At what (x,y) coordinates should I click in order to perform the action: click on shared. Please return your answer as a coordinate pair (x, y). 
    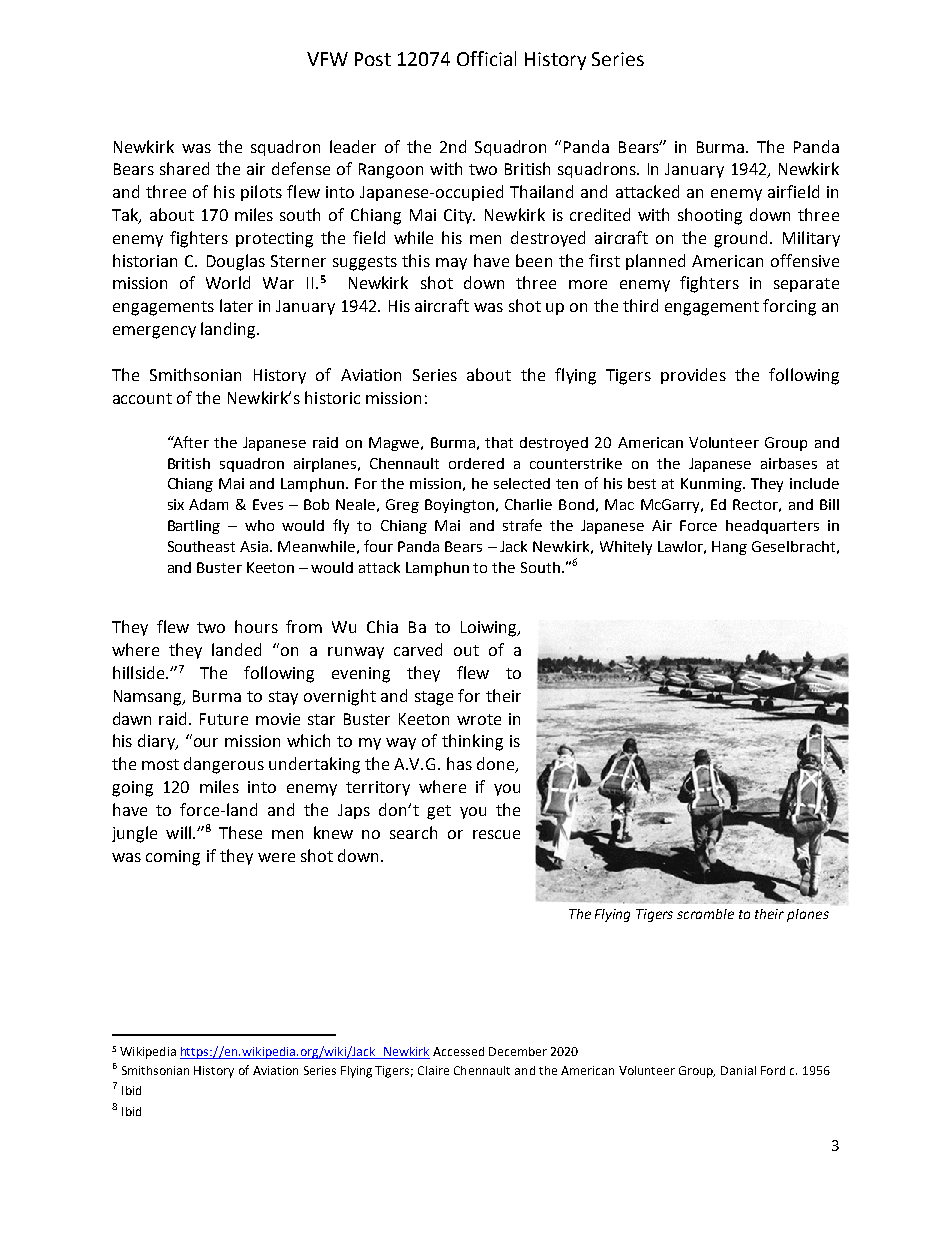
    Looking at the image, I should click on (184, 168).
